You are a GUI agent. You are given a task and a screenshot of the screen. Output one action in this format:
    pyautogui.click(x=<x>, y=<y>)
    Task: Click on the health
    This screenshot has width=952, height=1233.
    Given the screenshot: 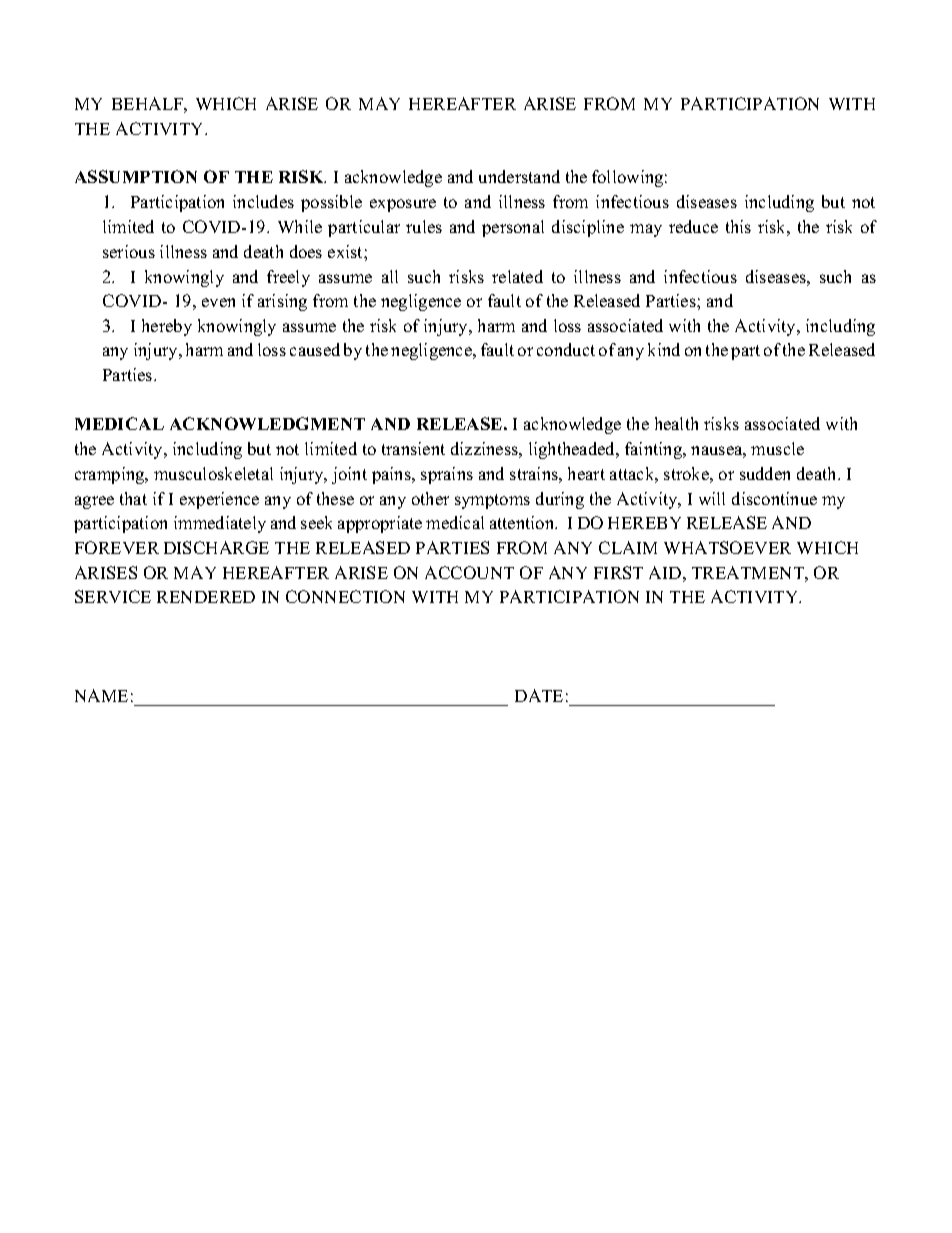 What is the action you would take?
    pyautogui.click(x=676, y=423)
